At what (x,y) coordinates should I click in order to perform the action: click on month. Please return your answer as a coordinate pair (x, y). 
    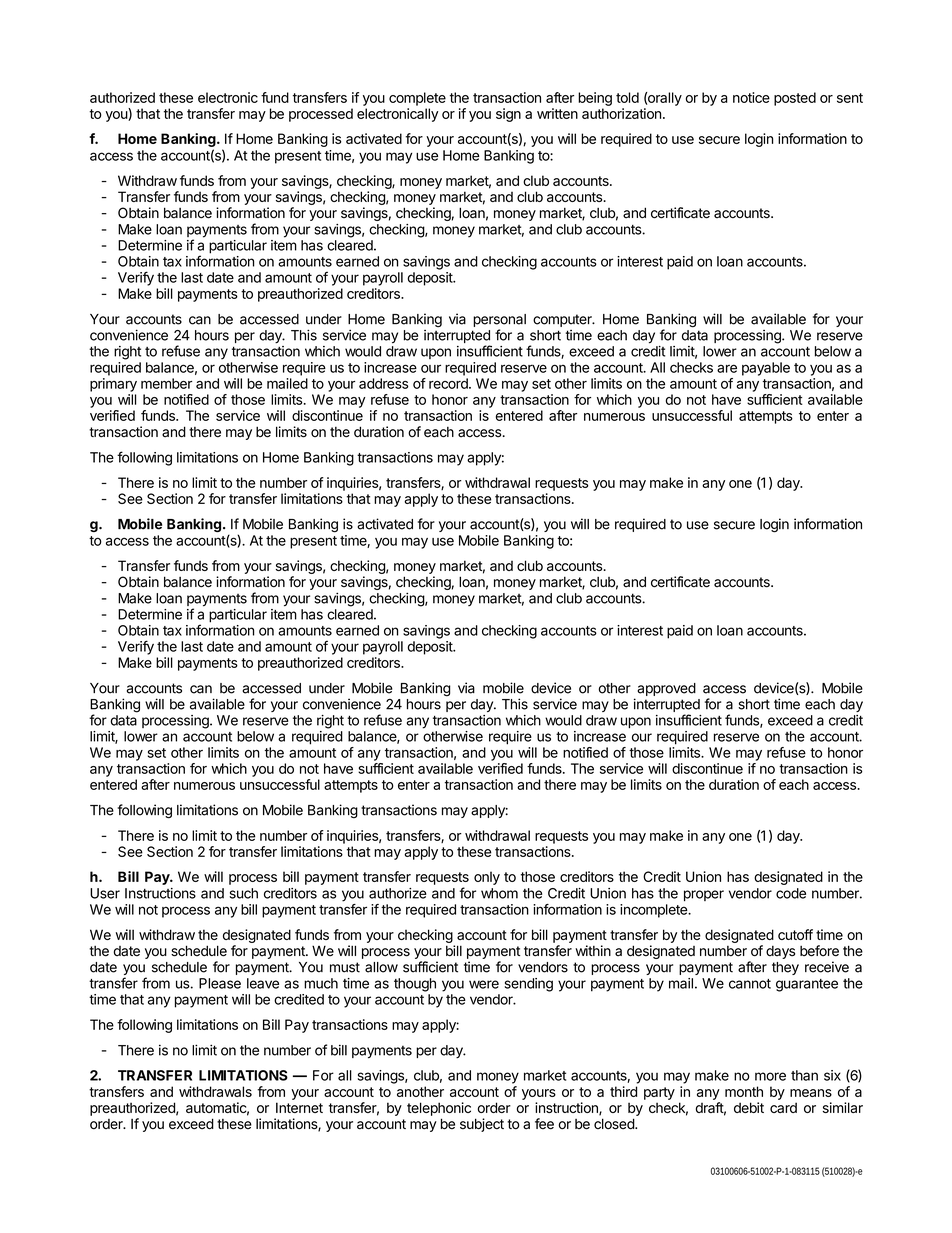
    Looking at the image, I should click on (744, 1091).
